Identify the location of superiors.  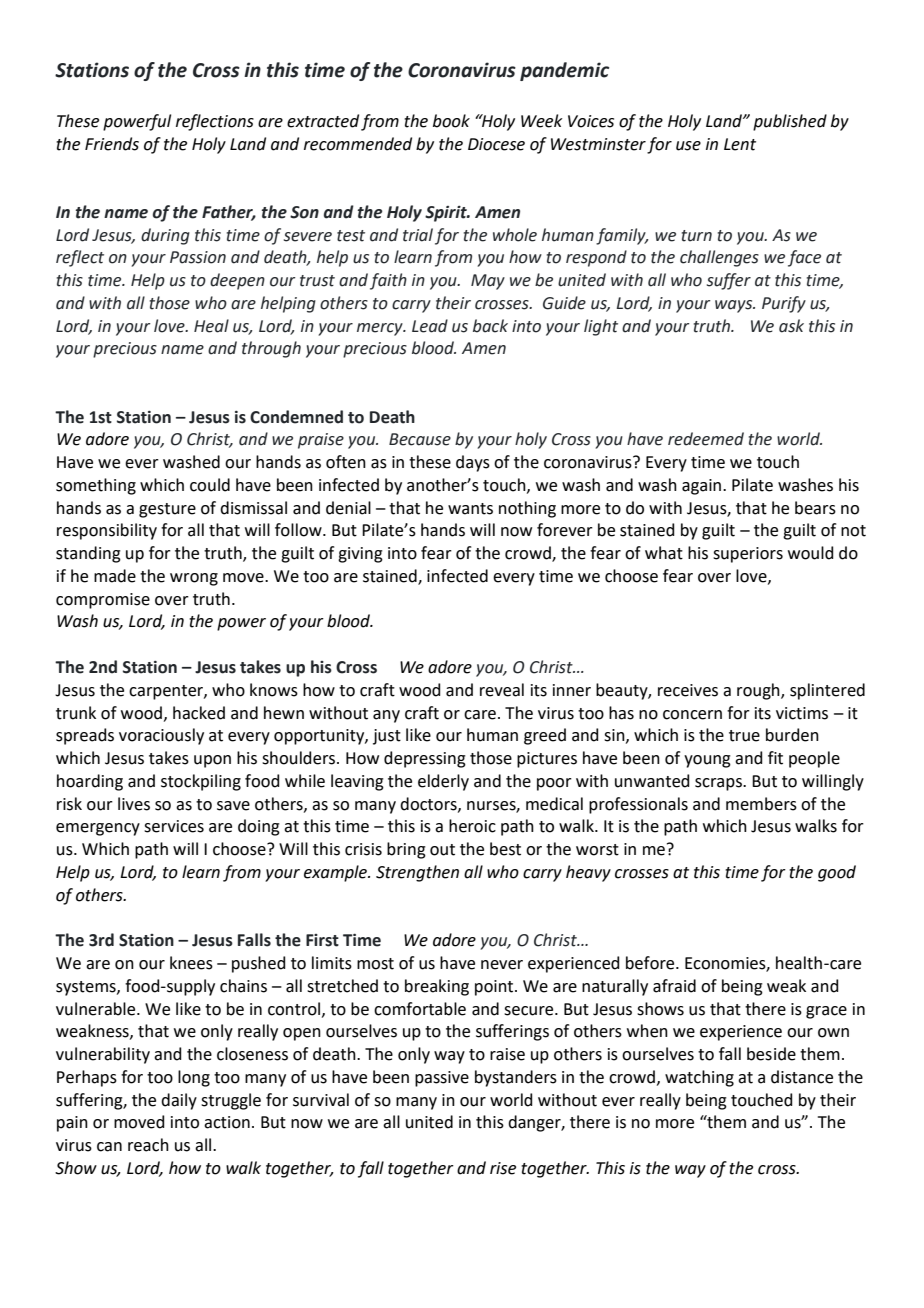
(748, 555).
